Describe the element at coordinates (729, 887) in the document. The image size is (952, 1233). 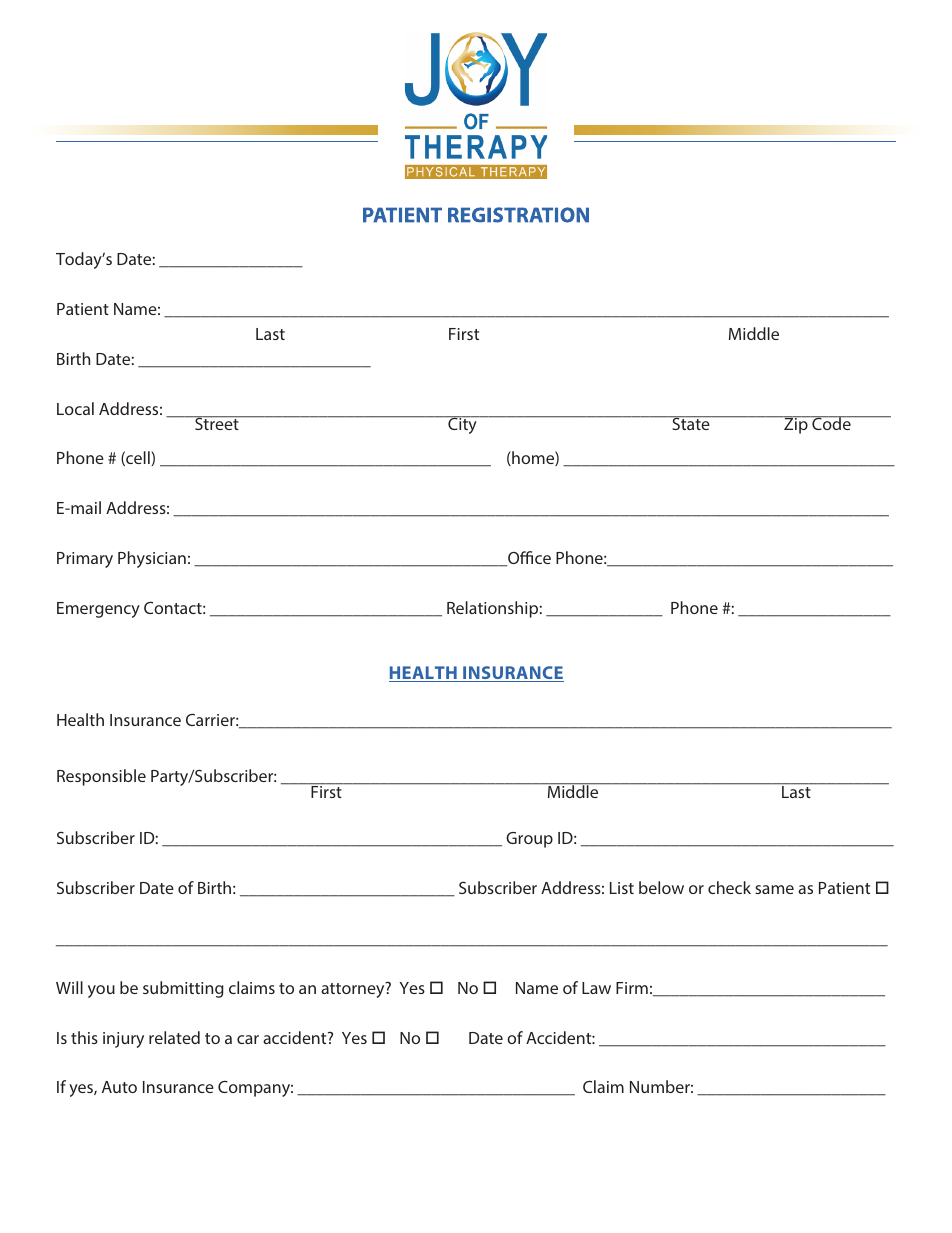
I see `check` at that location.
